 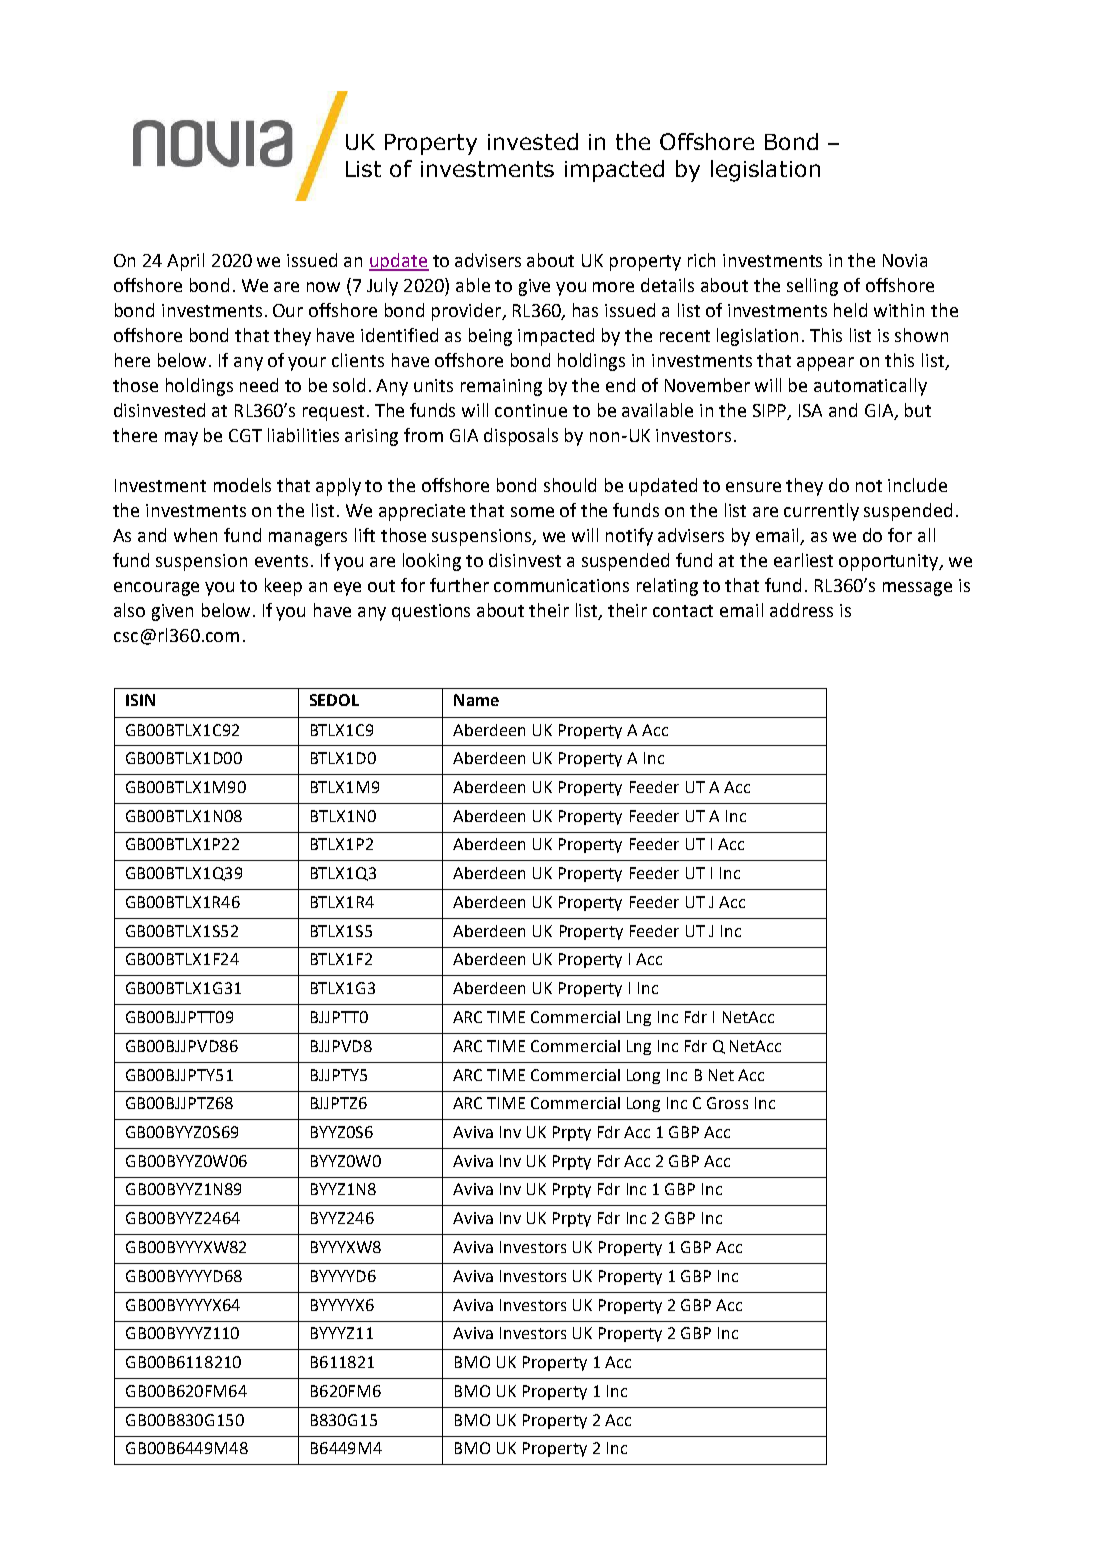 What do you see at coordinates (431, 612) in the image?
I see `questions` at bounding box center [431, 612].
